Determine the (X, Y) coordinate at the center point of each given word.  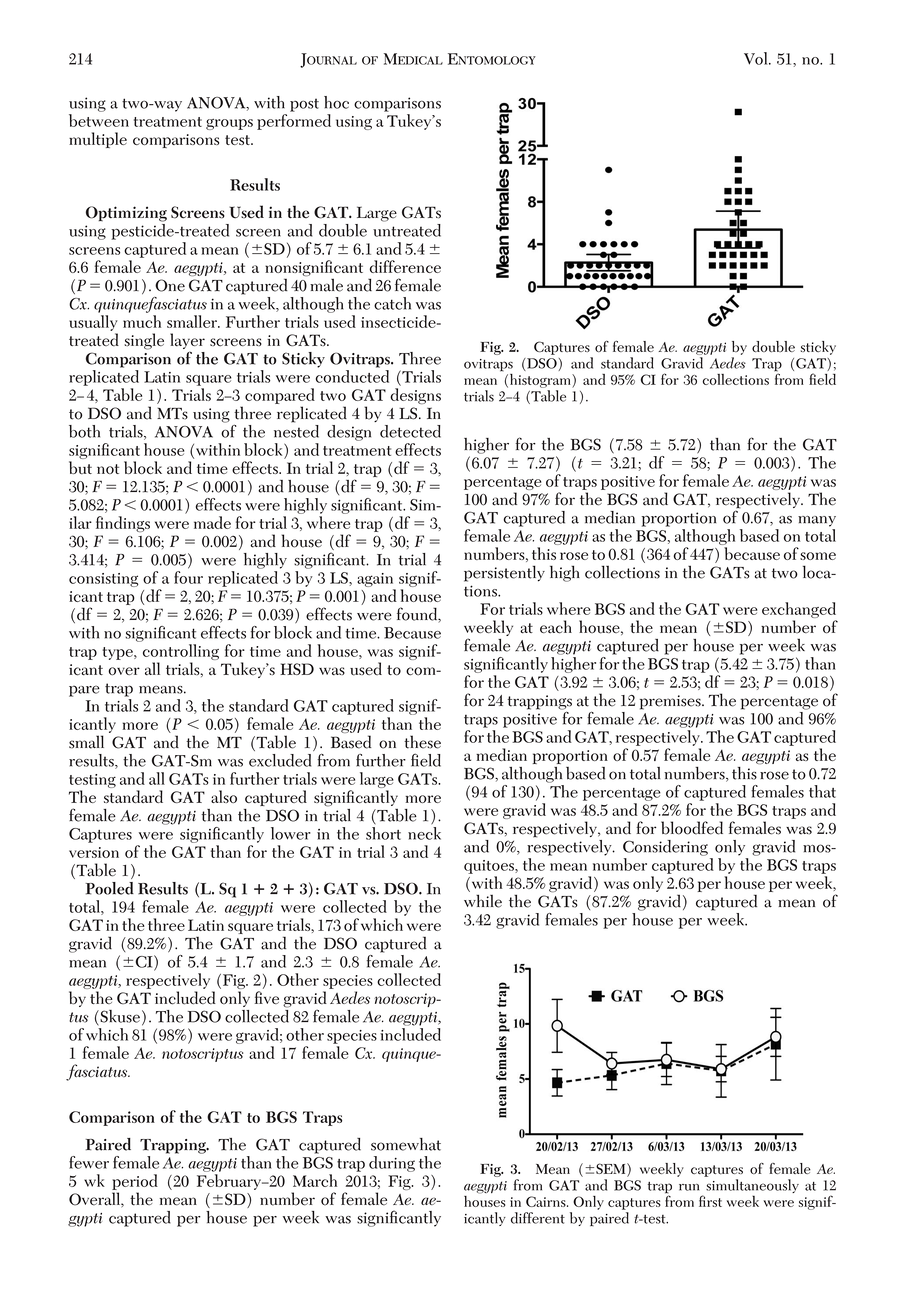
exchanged (799, 610)
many (817, 521)
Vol (757, 58)
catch (392, 303)
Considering (665, 848)
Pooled (110, 888)
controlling (181, 652)
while (483, 901)
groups (229, 124)
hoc (336, 102)
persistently (504, 573)
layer (187, 342)
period (135, 1182)
